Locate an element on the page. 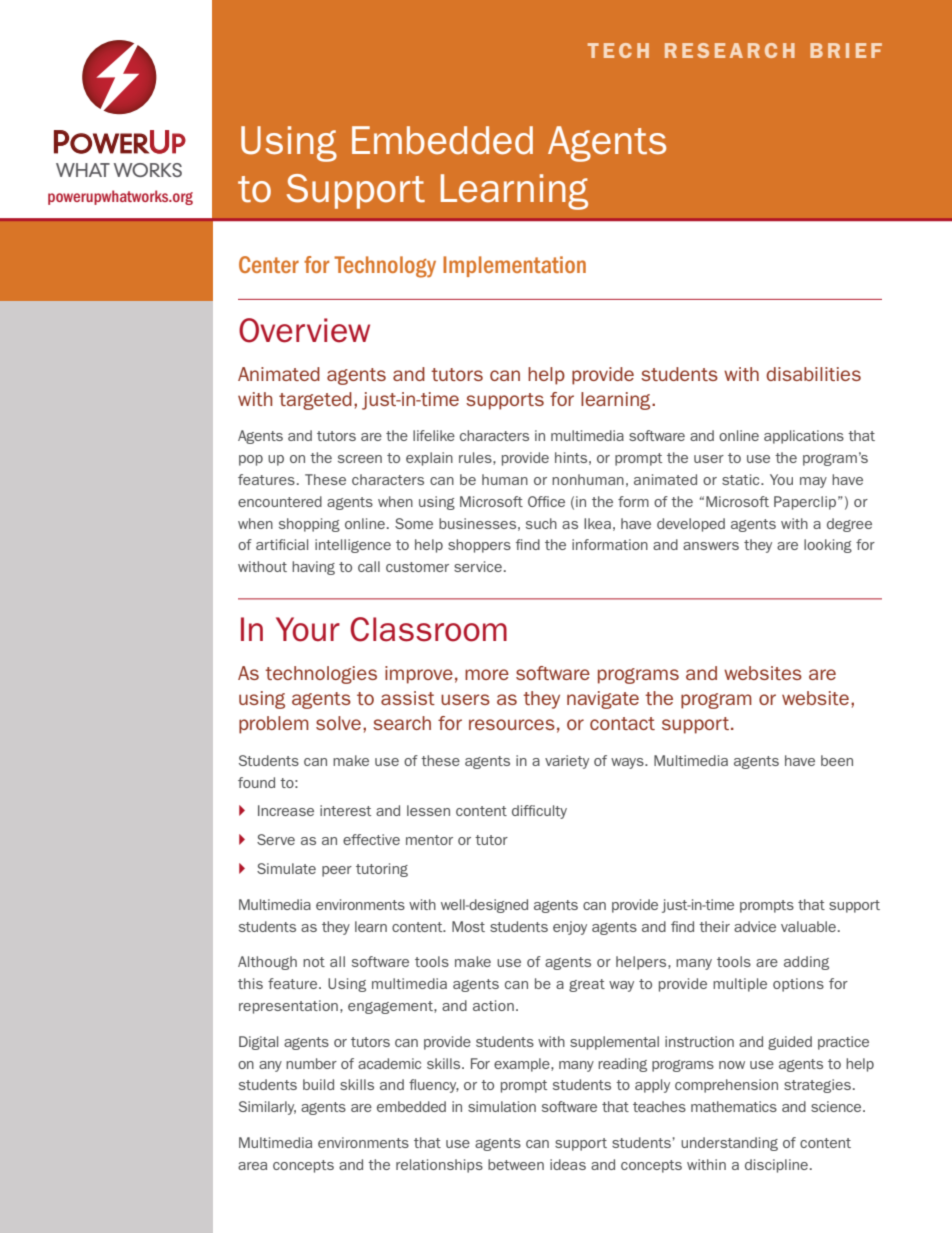 The image size is (952, 1233). BRIEF is located at coordinates (846, 50).
